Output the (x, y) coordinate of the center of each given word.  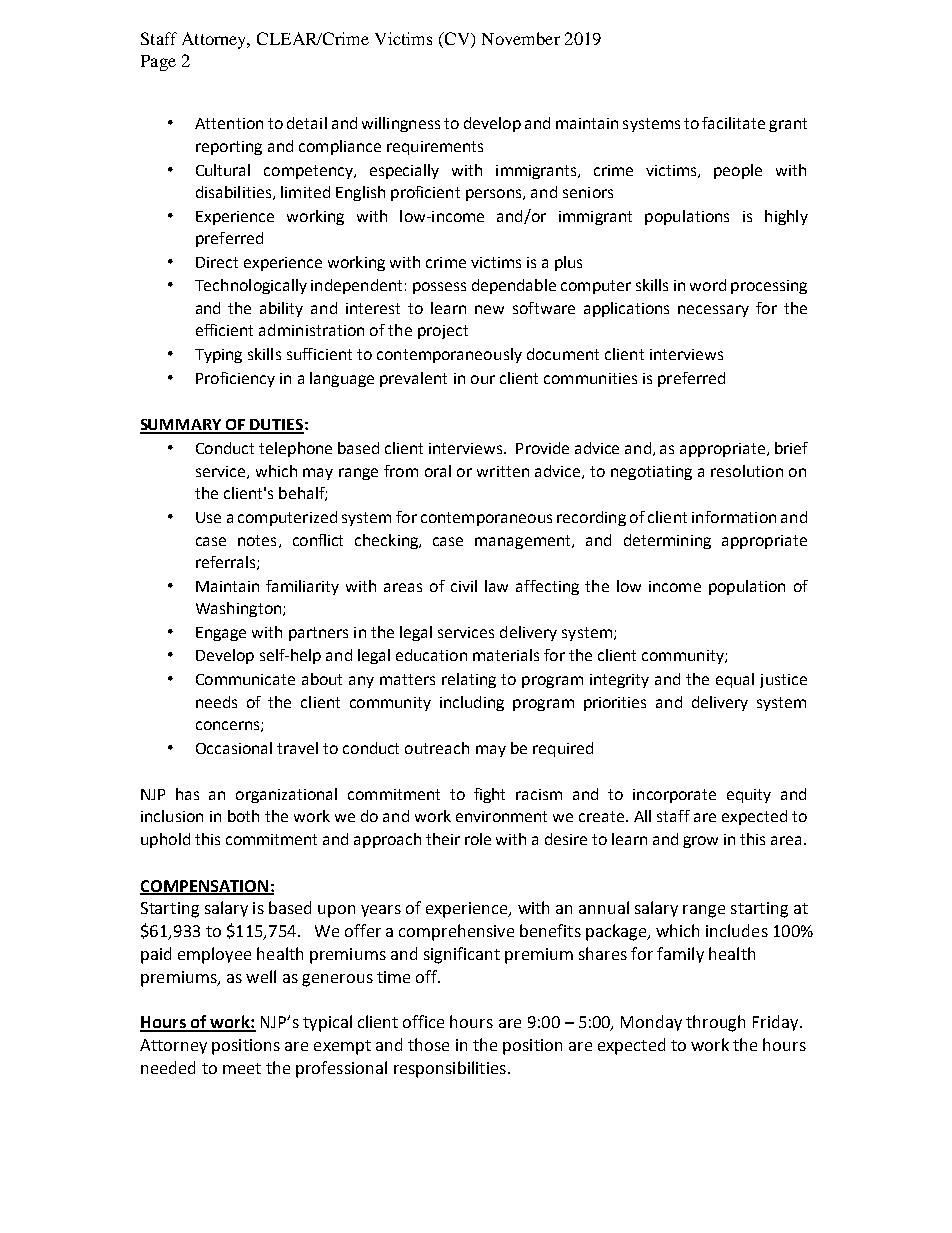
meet (242, 1068)
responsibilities (450, 1069)
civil (464, 586)
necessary (713, 311)
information (734, 517)
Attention (229, 123)
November (521, 38)
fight (489, 795)
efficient (224, 330)
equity (749, 796)
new (489, 309)
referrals (227, 563)
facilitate (733, 123)
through (715, 1023)
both (243, 816)
